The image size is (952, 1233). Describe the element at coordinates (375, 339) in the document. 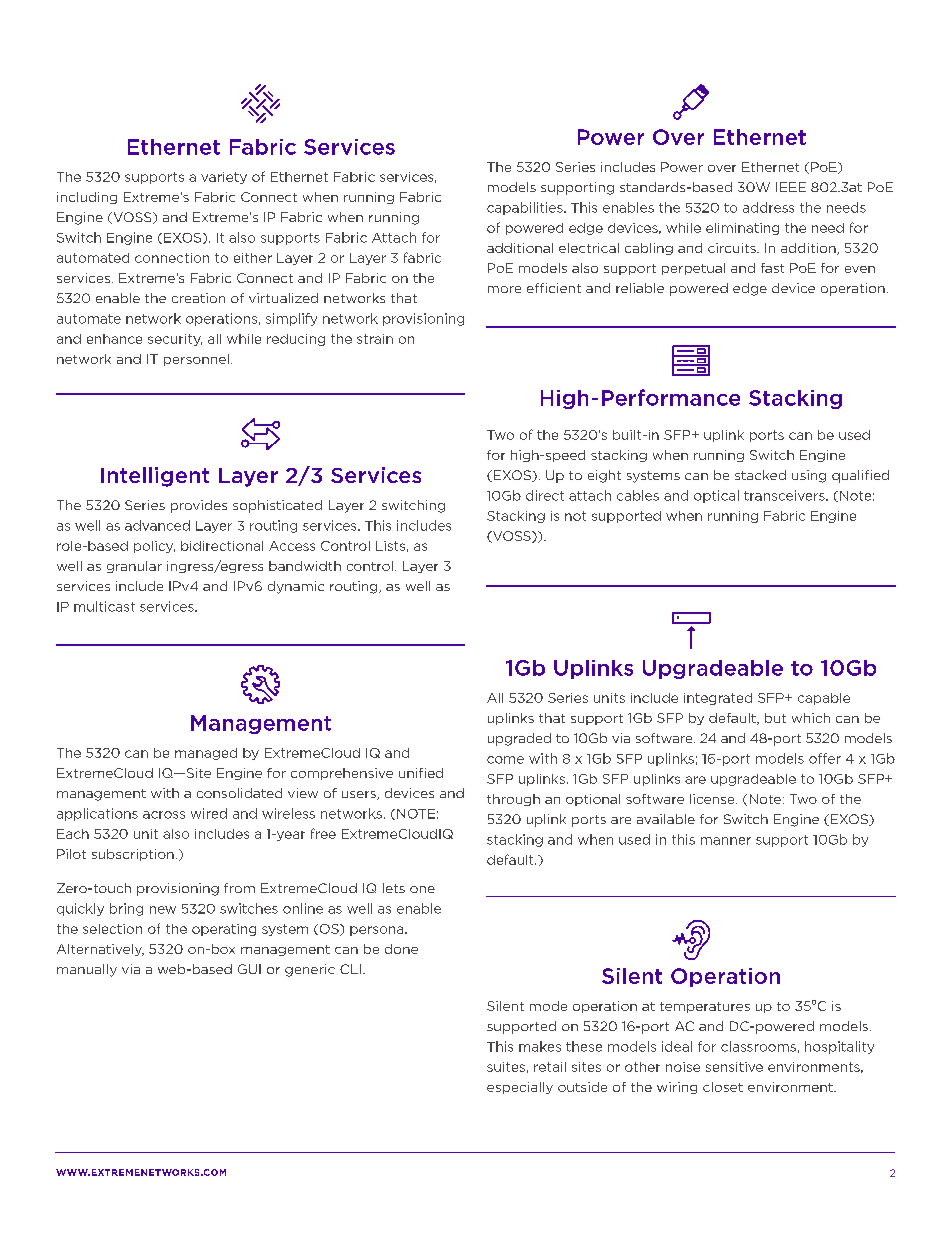

I see `strain` at that location.
